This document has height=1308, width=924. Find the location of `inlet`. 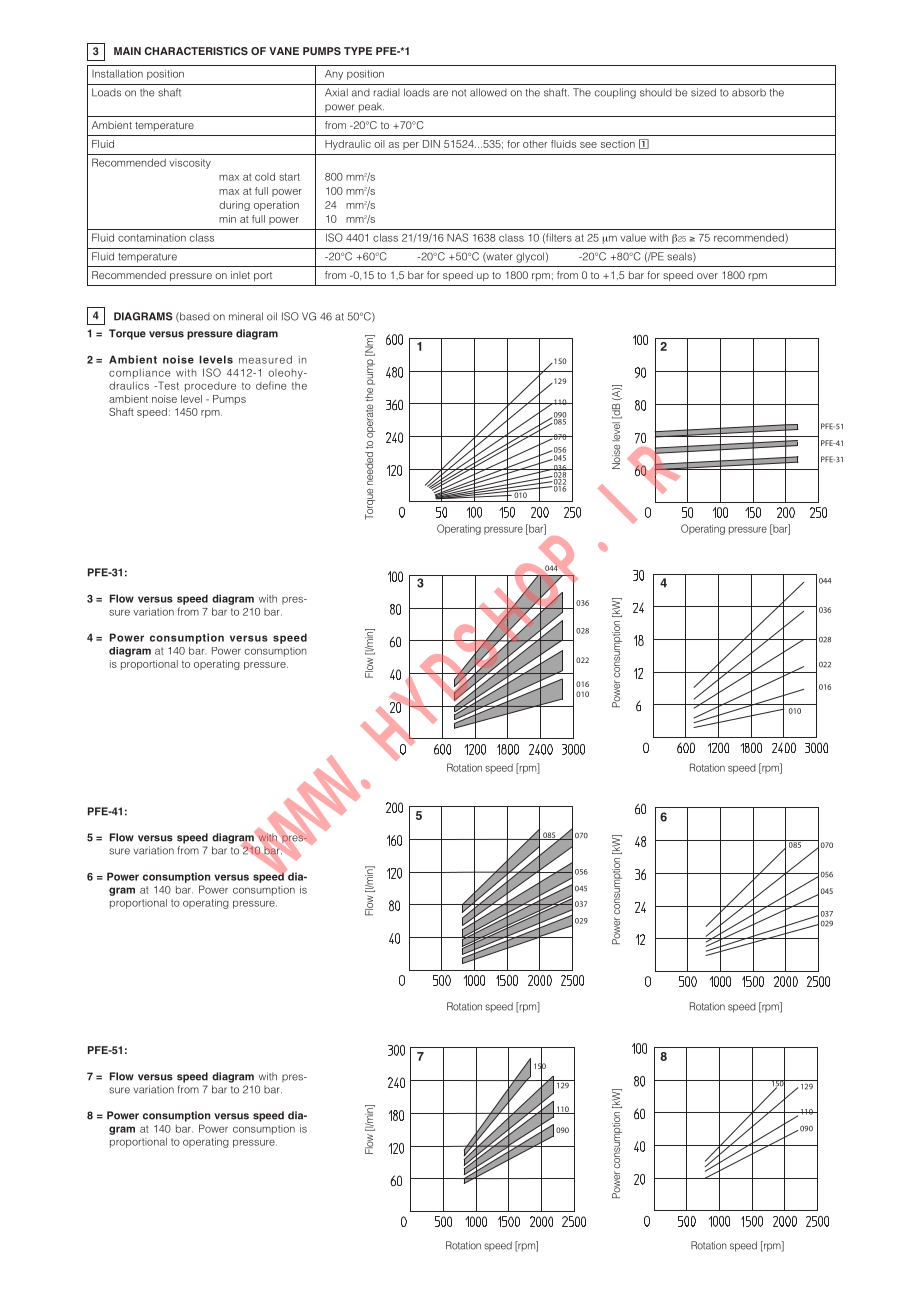

inlet is located at coordinates (240, 275).
